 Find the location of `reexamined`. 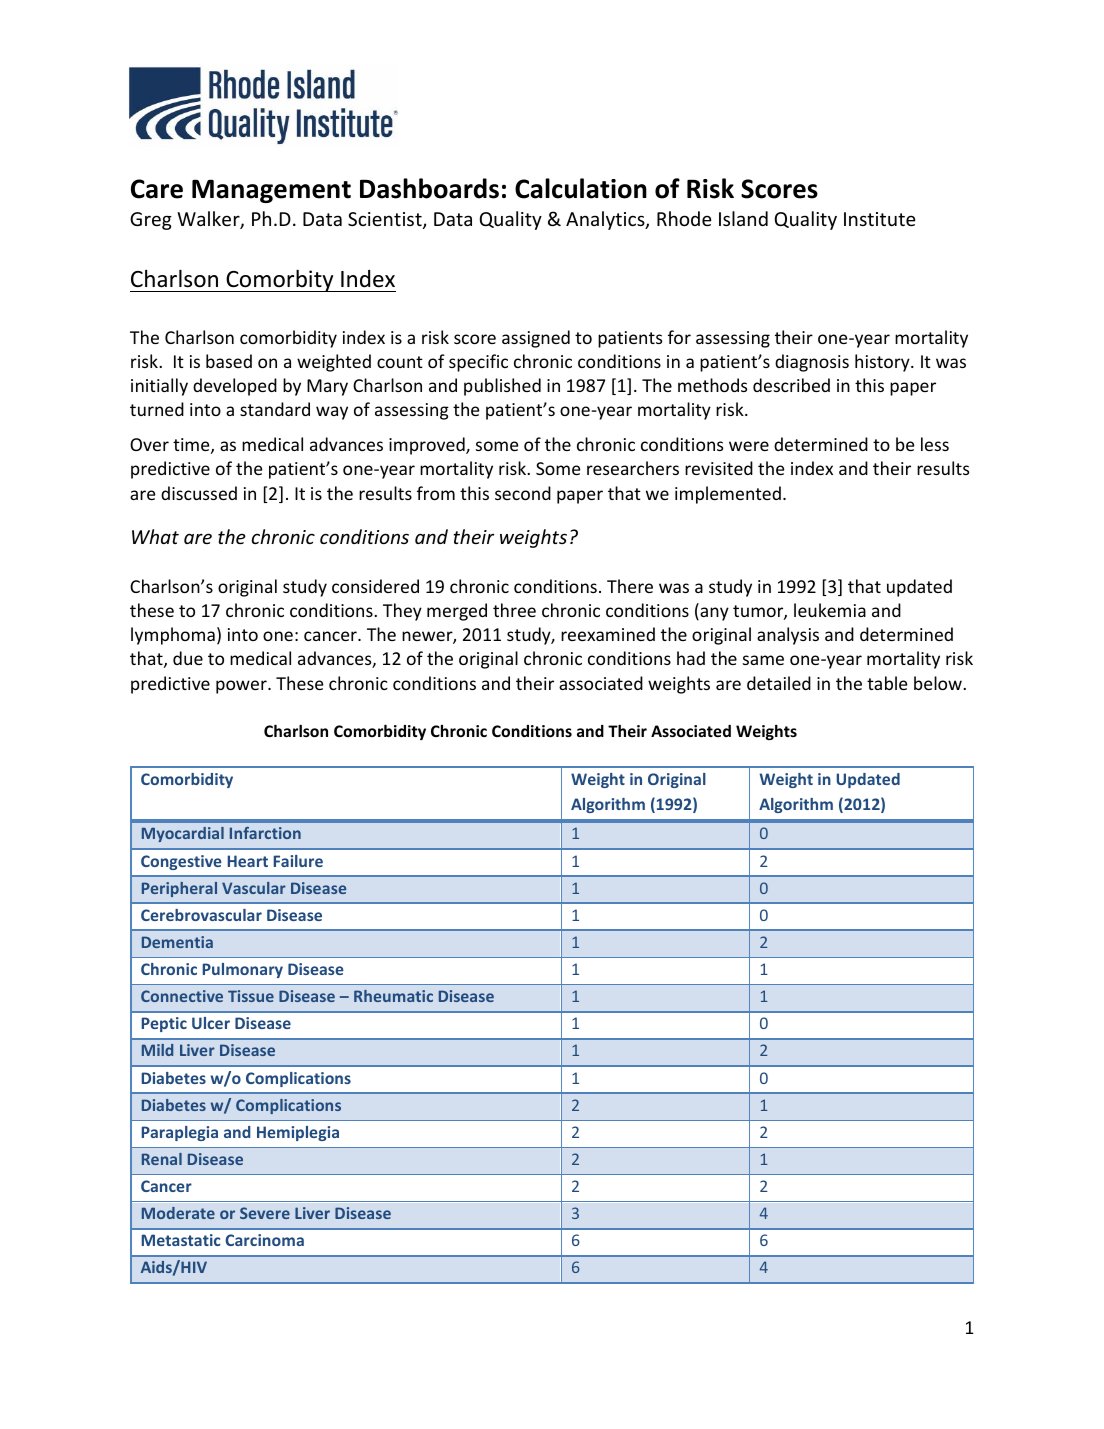

reexamined is located at coordinates (608, 634).
